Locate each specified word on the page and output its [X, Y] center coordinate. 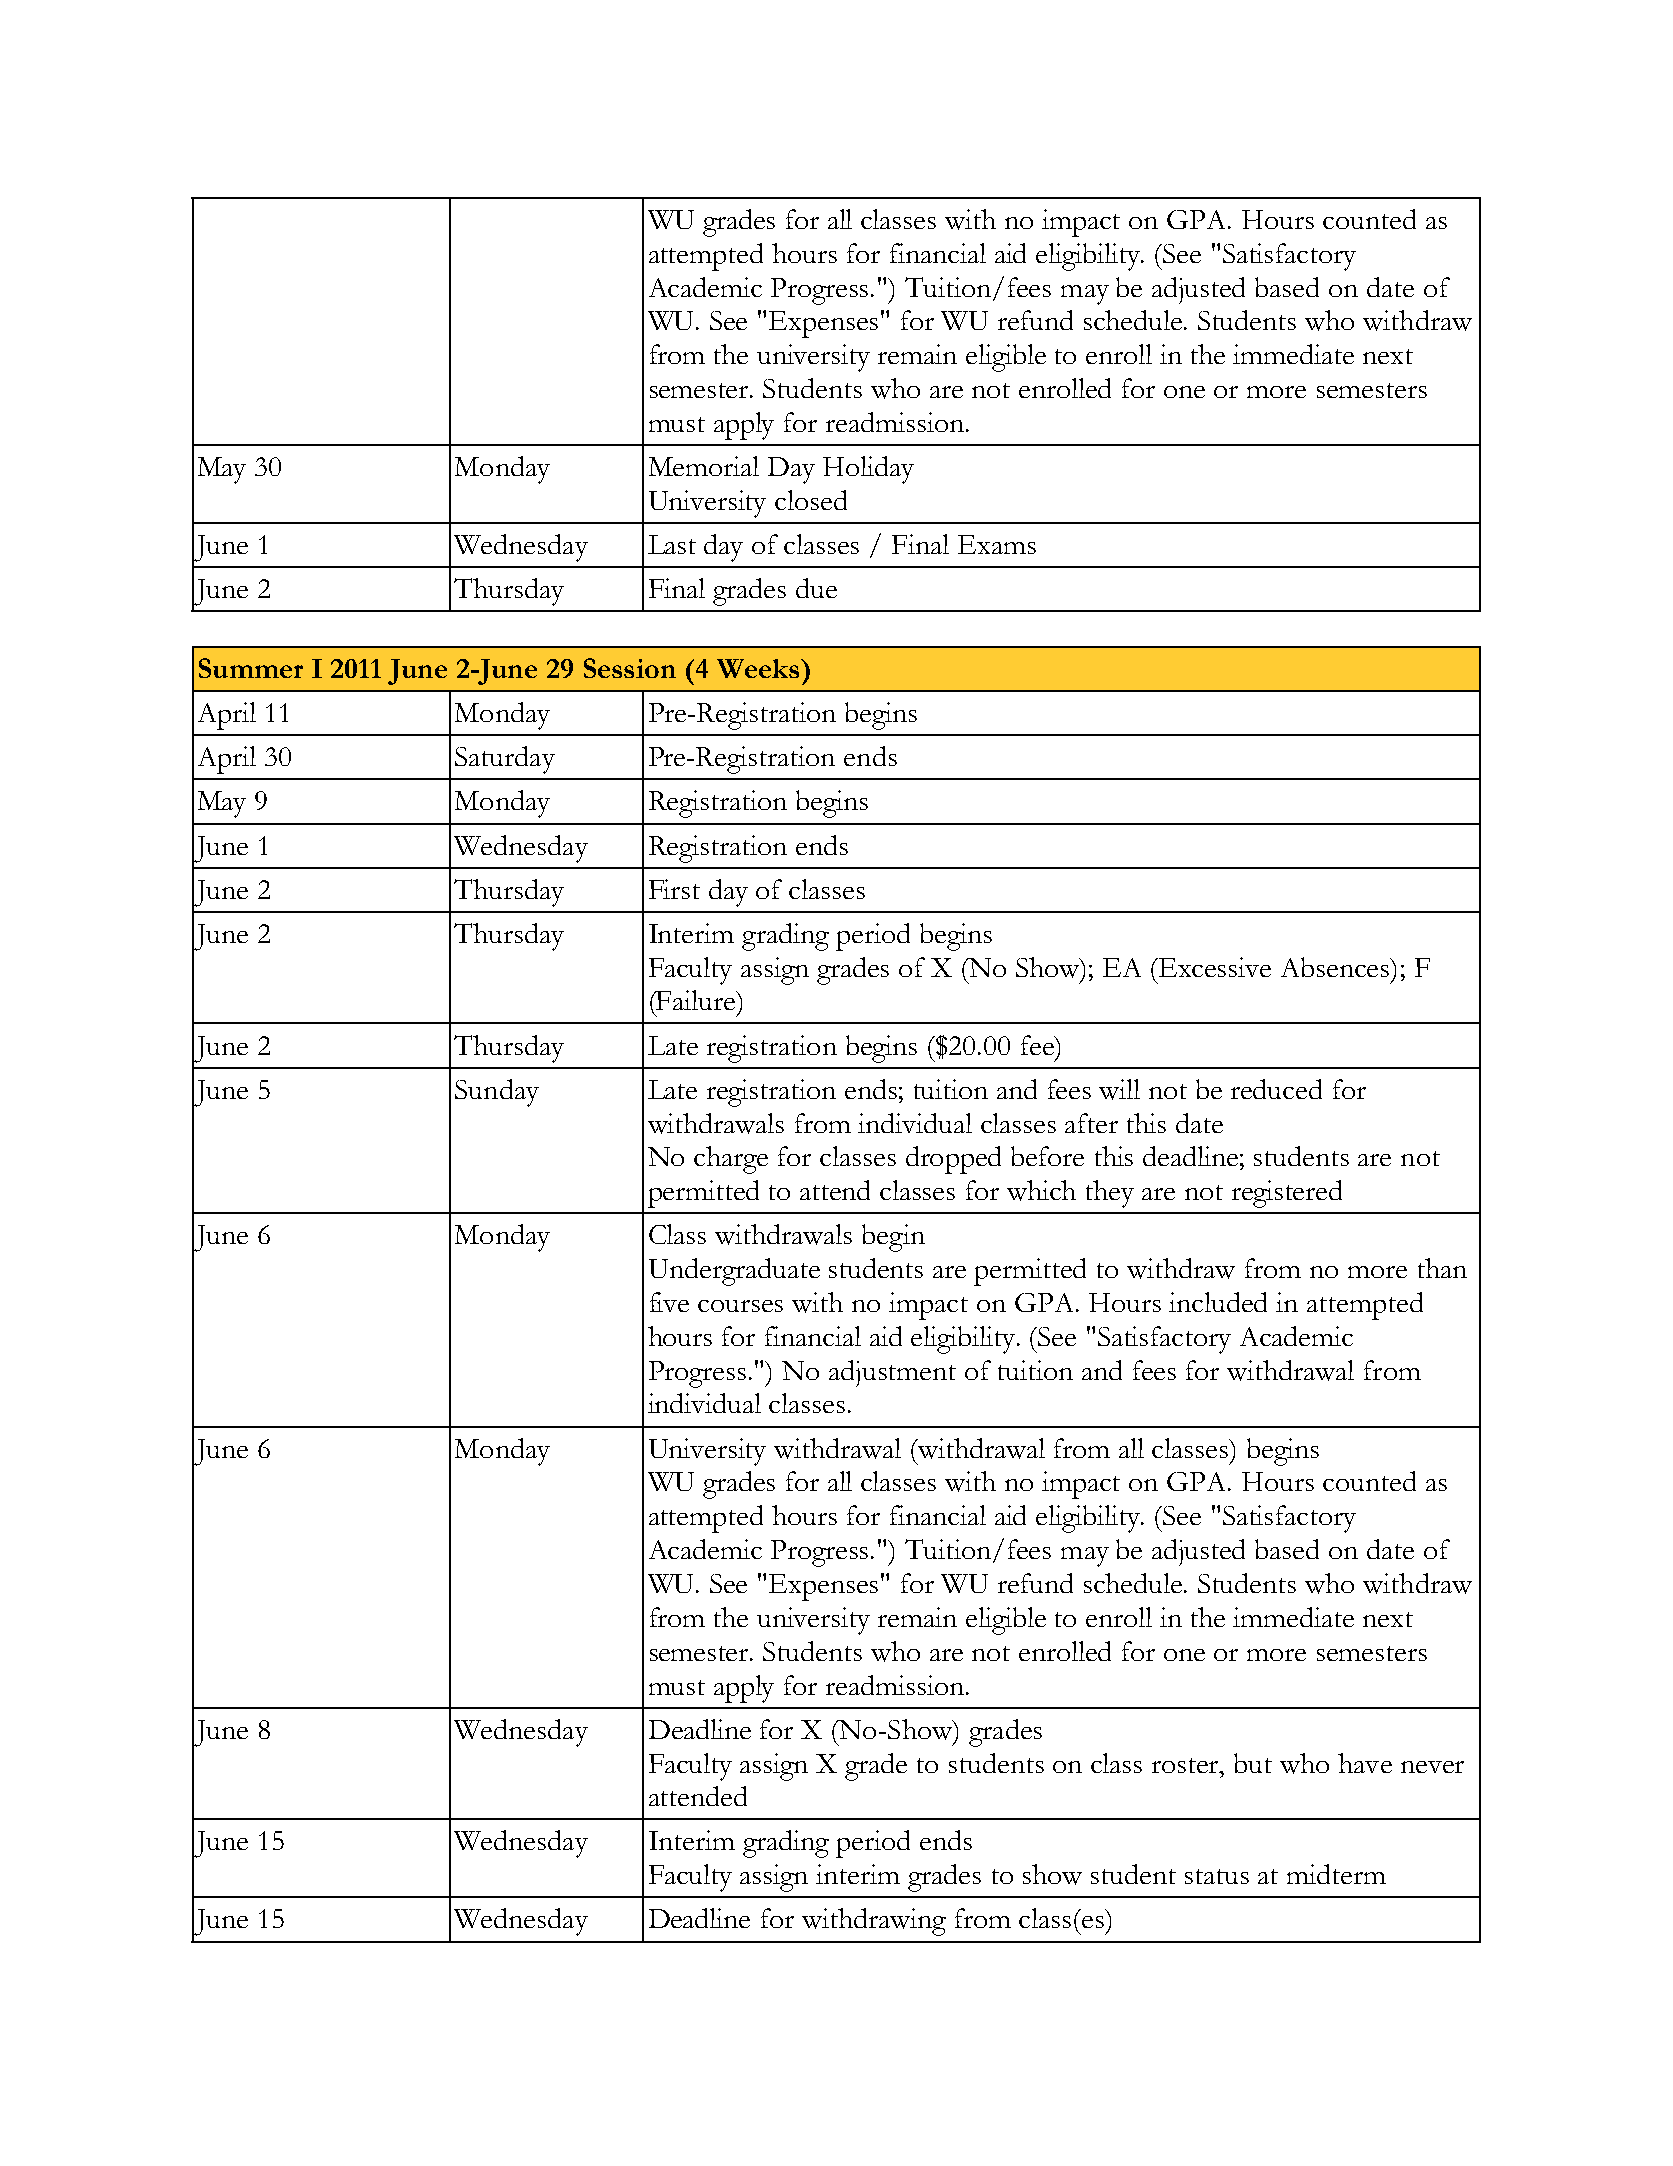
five [669, 1302]
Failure [696, 1000]
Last [672, 544]
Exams [997, 544]
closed [811, 500]
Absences [1336, 967]
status [1217, 1876]
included [1218, 1302]
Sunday [497, 1093]
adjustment [892, 1373]
